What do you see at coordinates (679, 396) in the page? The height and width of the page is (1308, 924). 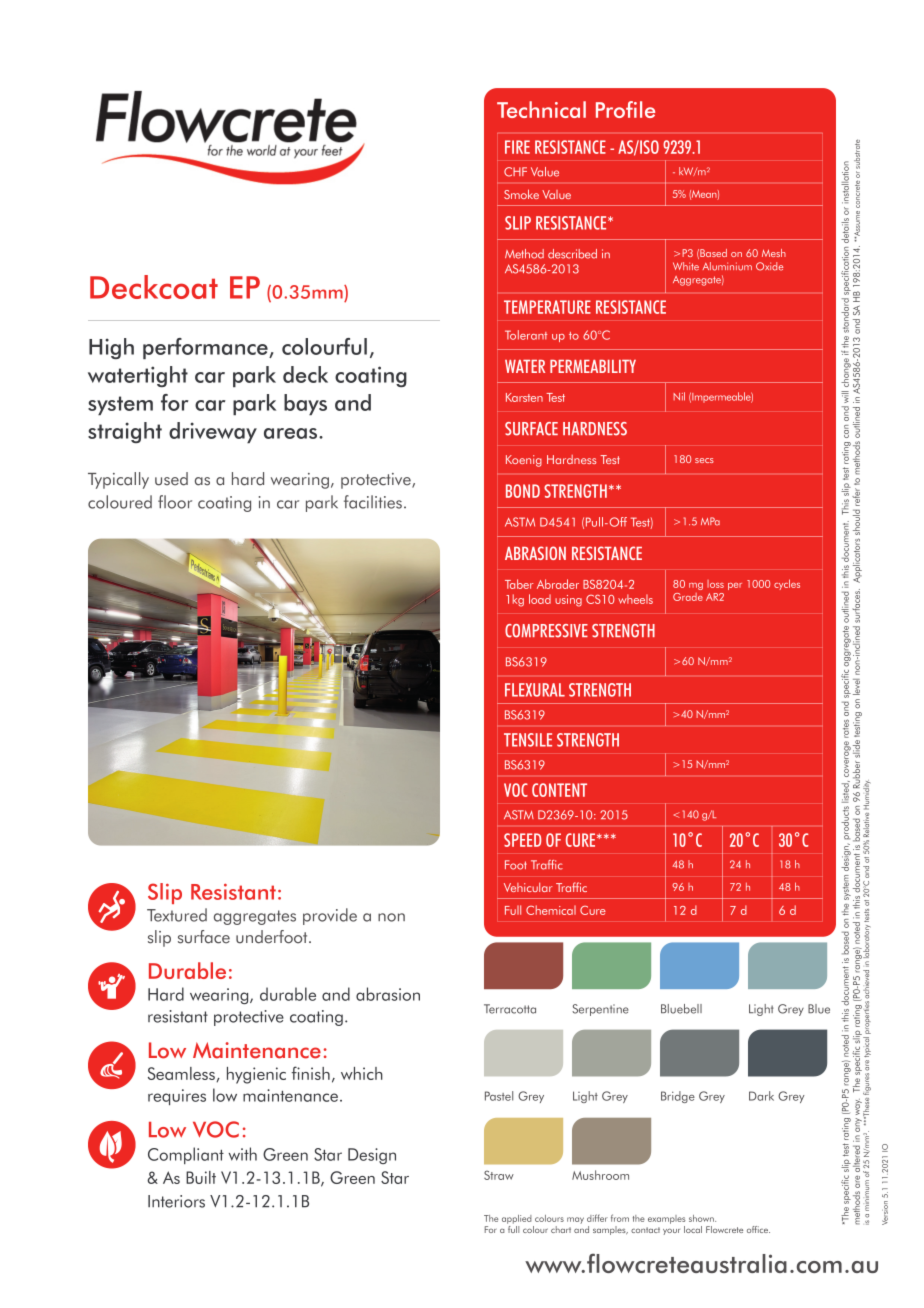 I see `Nil` at bounding box center [679, 396].
